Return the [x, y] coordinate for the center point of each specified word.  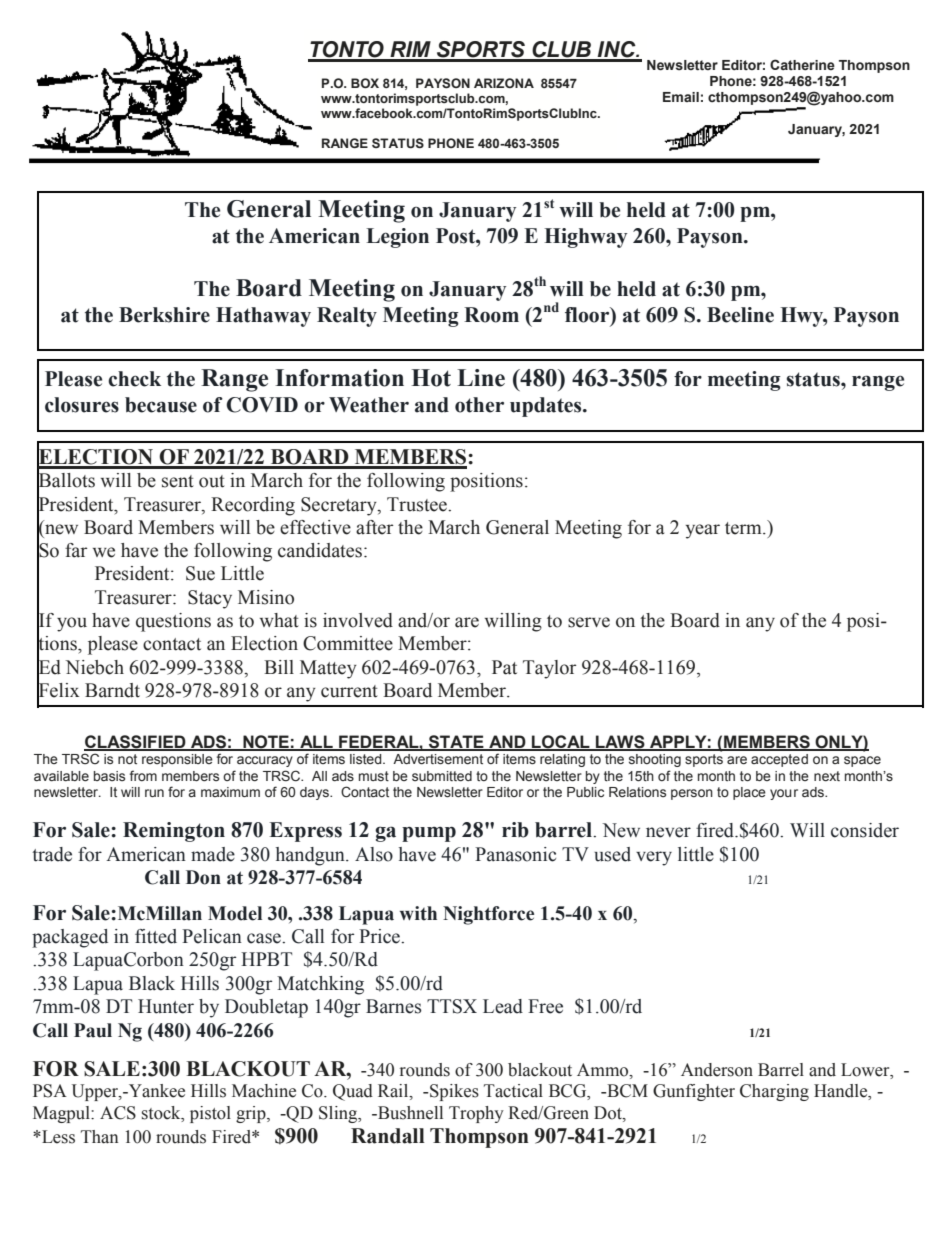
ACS [118, 1113]
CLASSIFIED [136, 742]
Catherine [802, 65]
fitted [156, 936]
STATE [456, 742]
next [827, 776]
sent [178, 481]
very [654, 858]
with [418, 913]
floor [588, 315]
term [744, 528]
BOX [365, 83]
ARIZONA [504, 83]
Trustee [418, 504]
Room [491, 315]
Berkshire [164, 315]
